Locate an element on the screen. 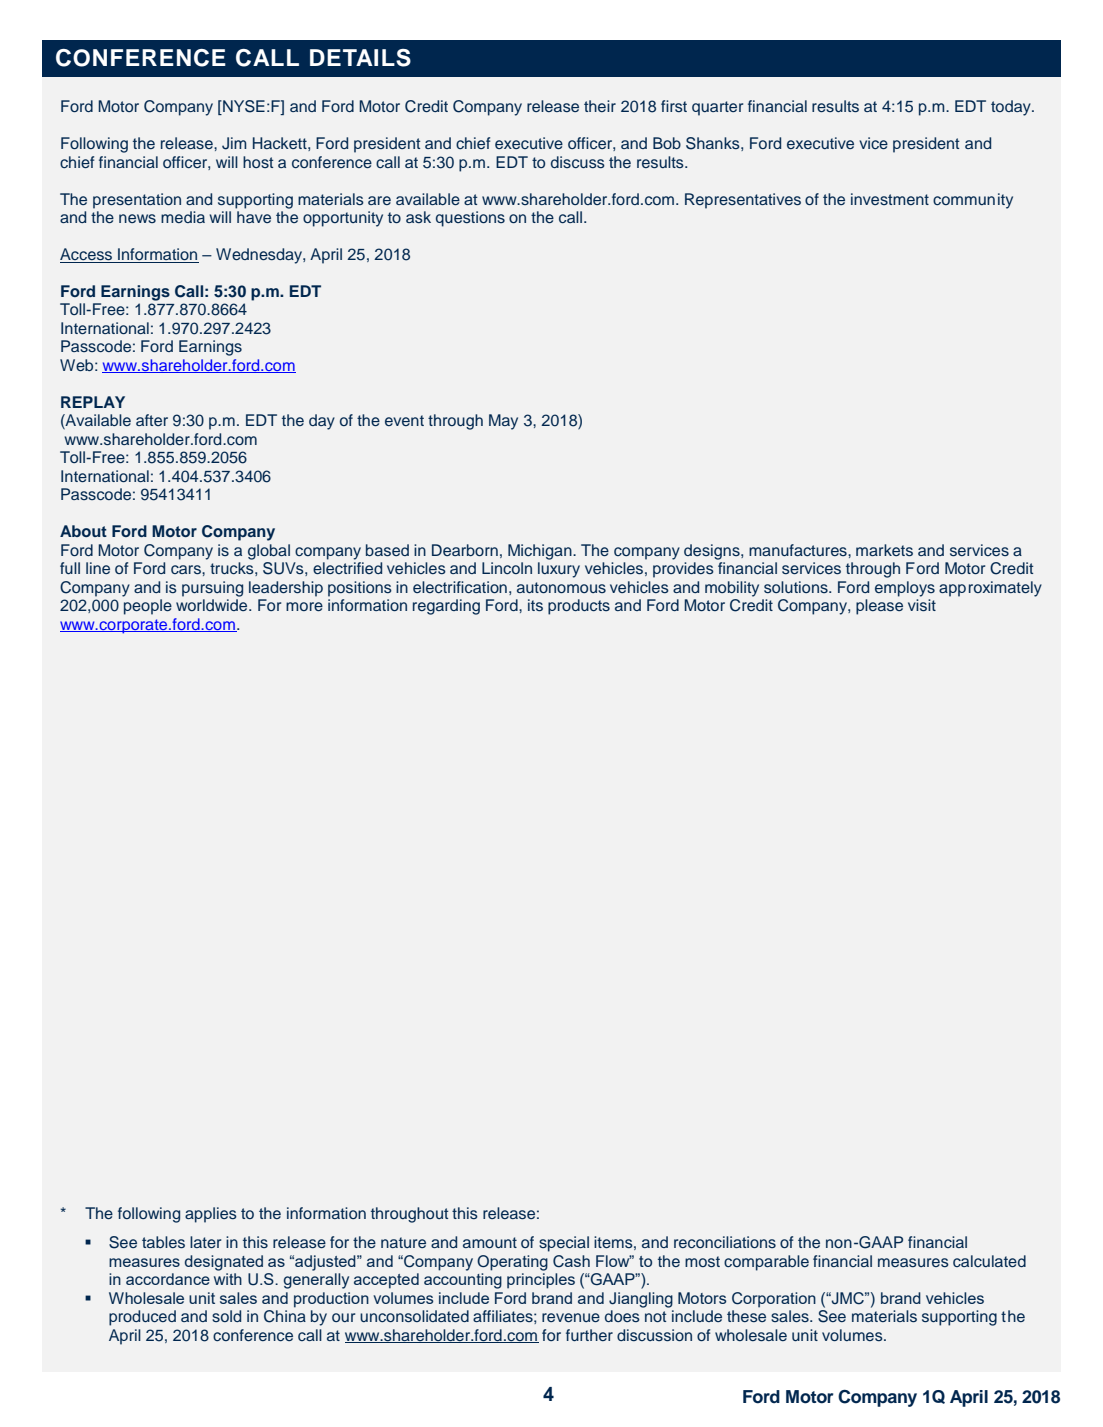 This screenshot has height=1427, width=1103. applies is located at coordinates (211, 1215).
